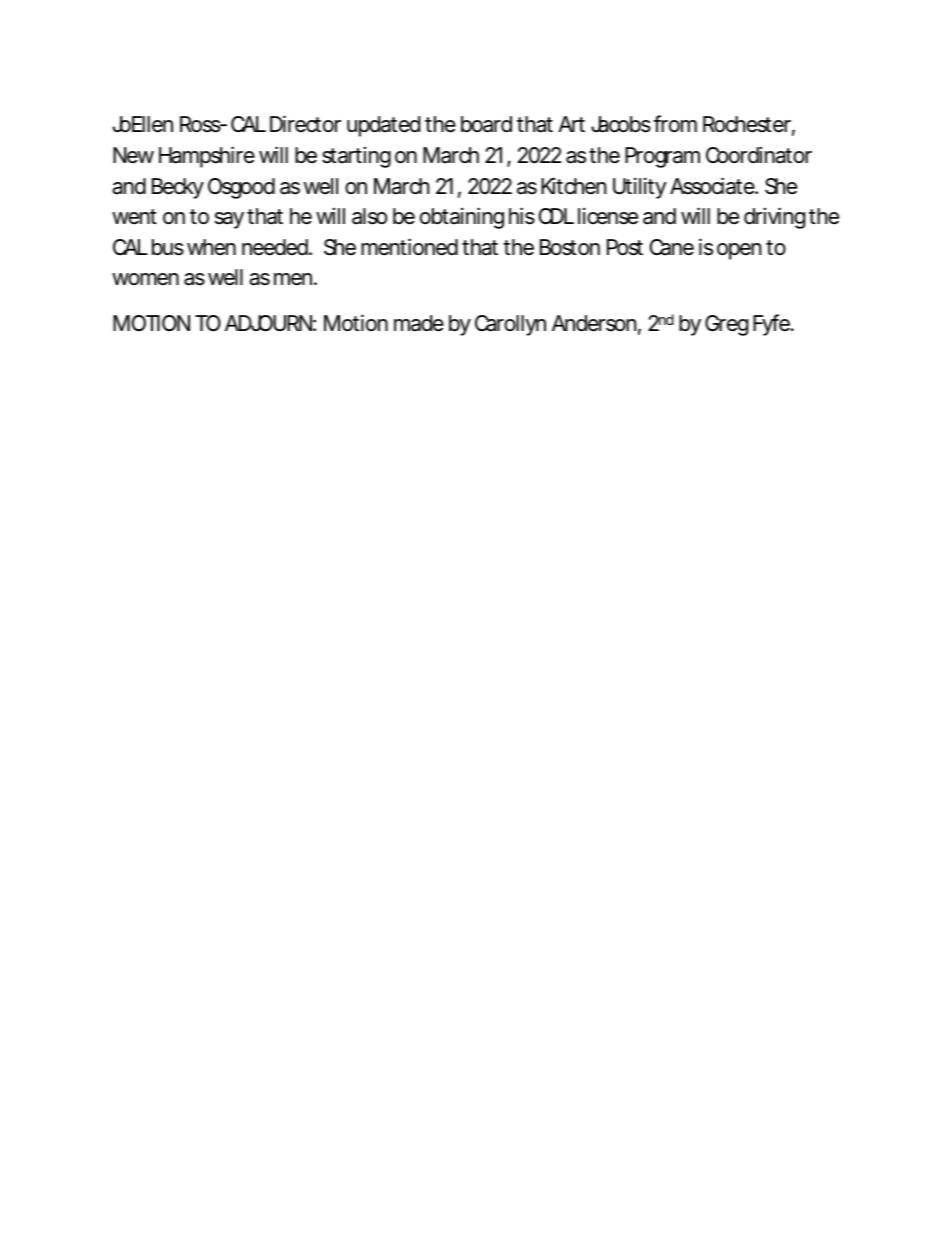 The image size is (952, 1233). I want to click on obtaining, so click(462, 218).
